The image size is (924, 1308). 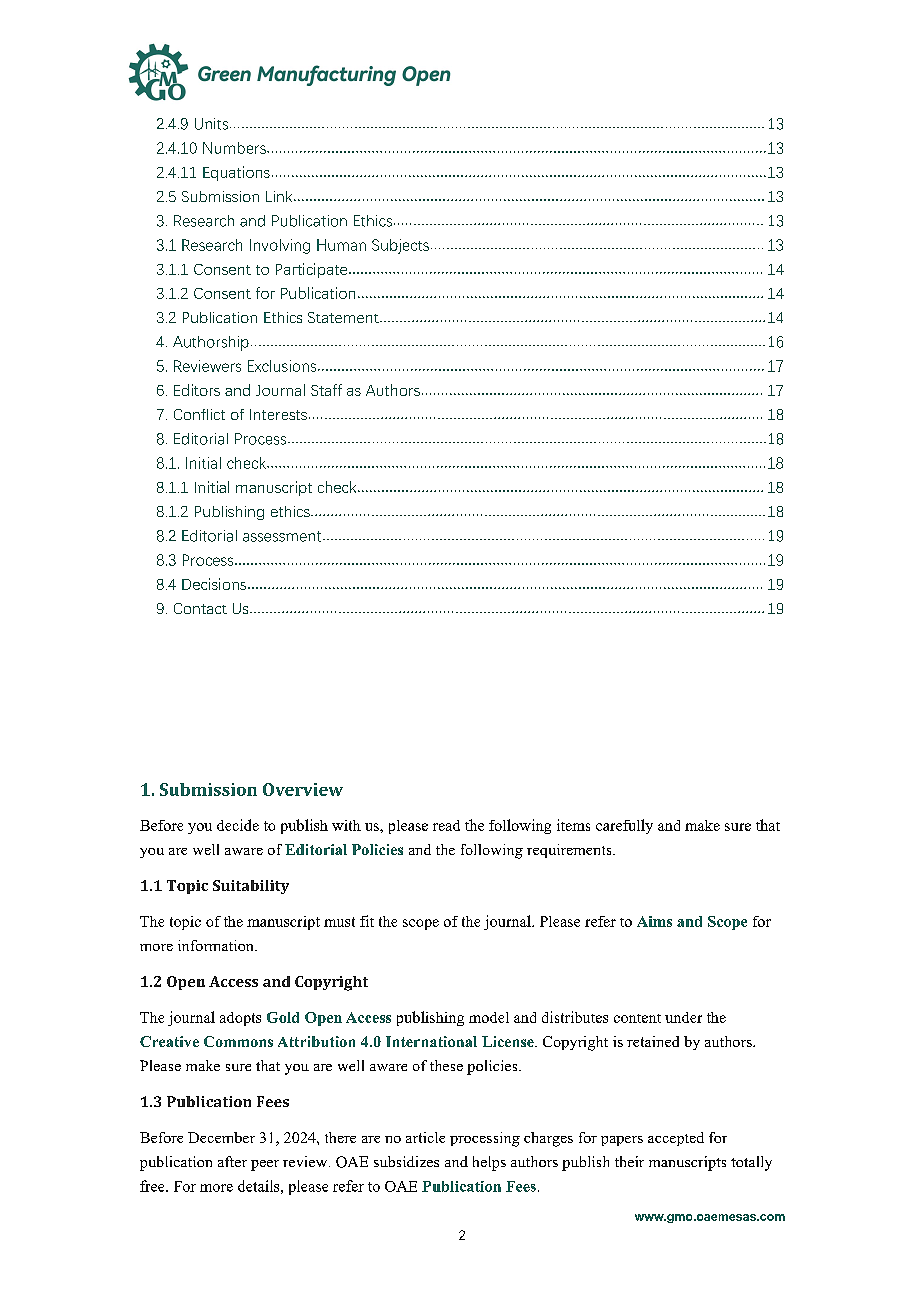 I want to click on article, so click(x=425, y=1137).
